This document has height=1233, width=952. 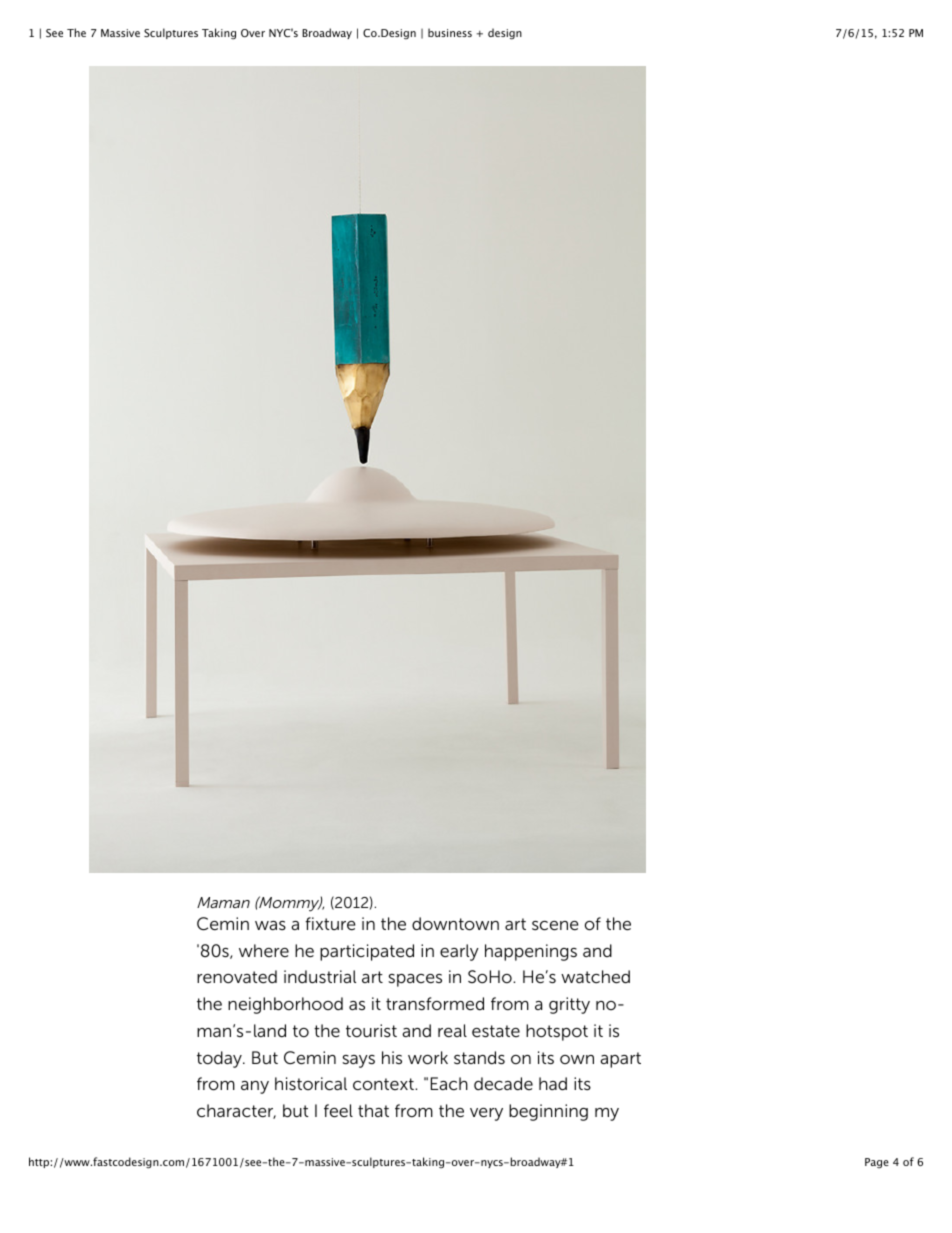 I want to click on scene, so click(x=555, y=926).
